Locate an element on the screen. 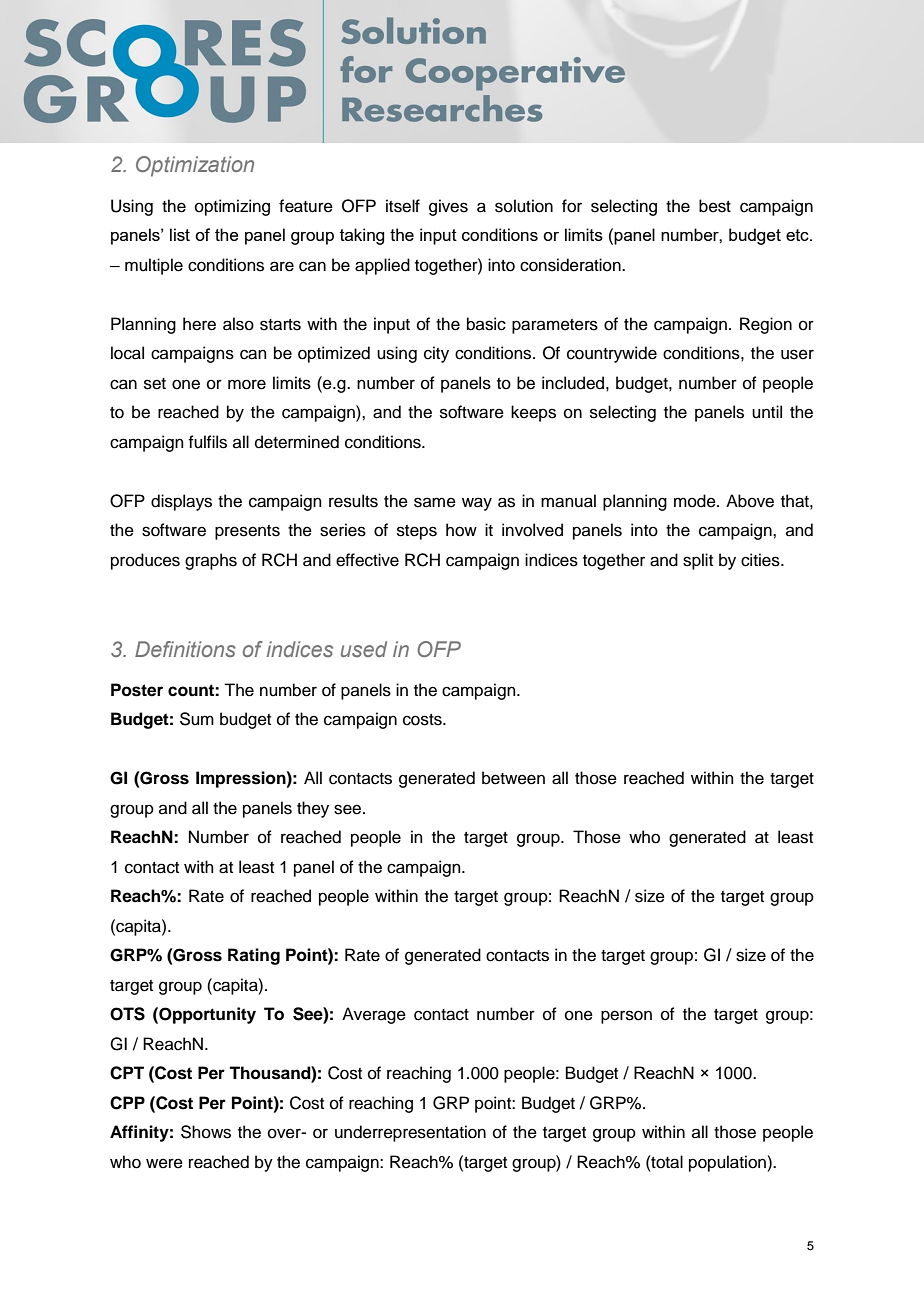  split is located at coordinates (698, 561).
